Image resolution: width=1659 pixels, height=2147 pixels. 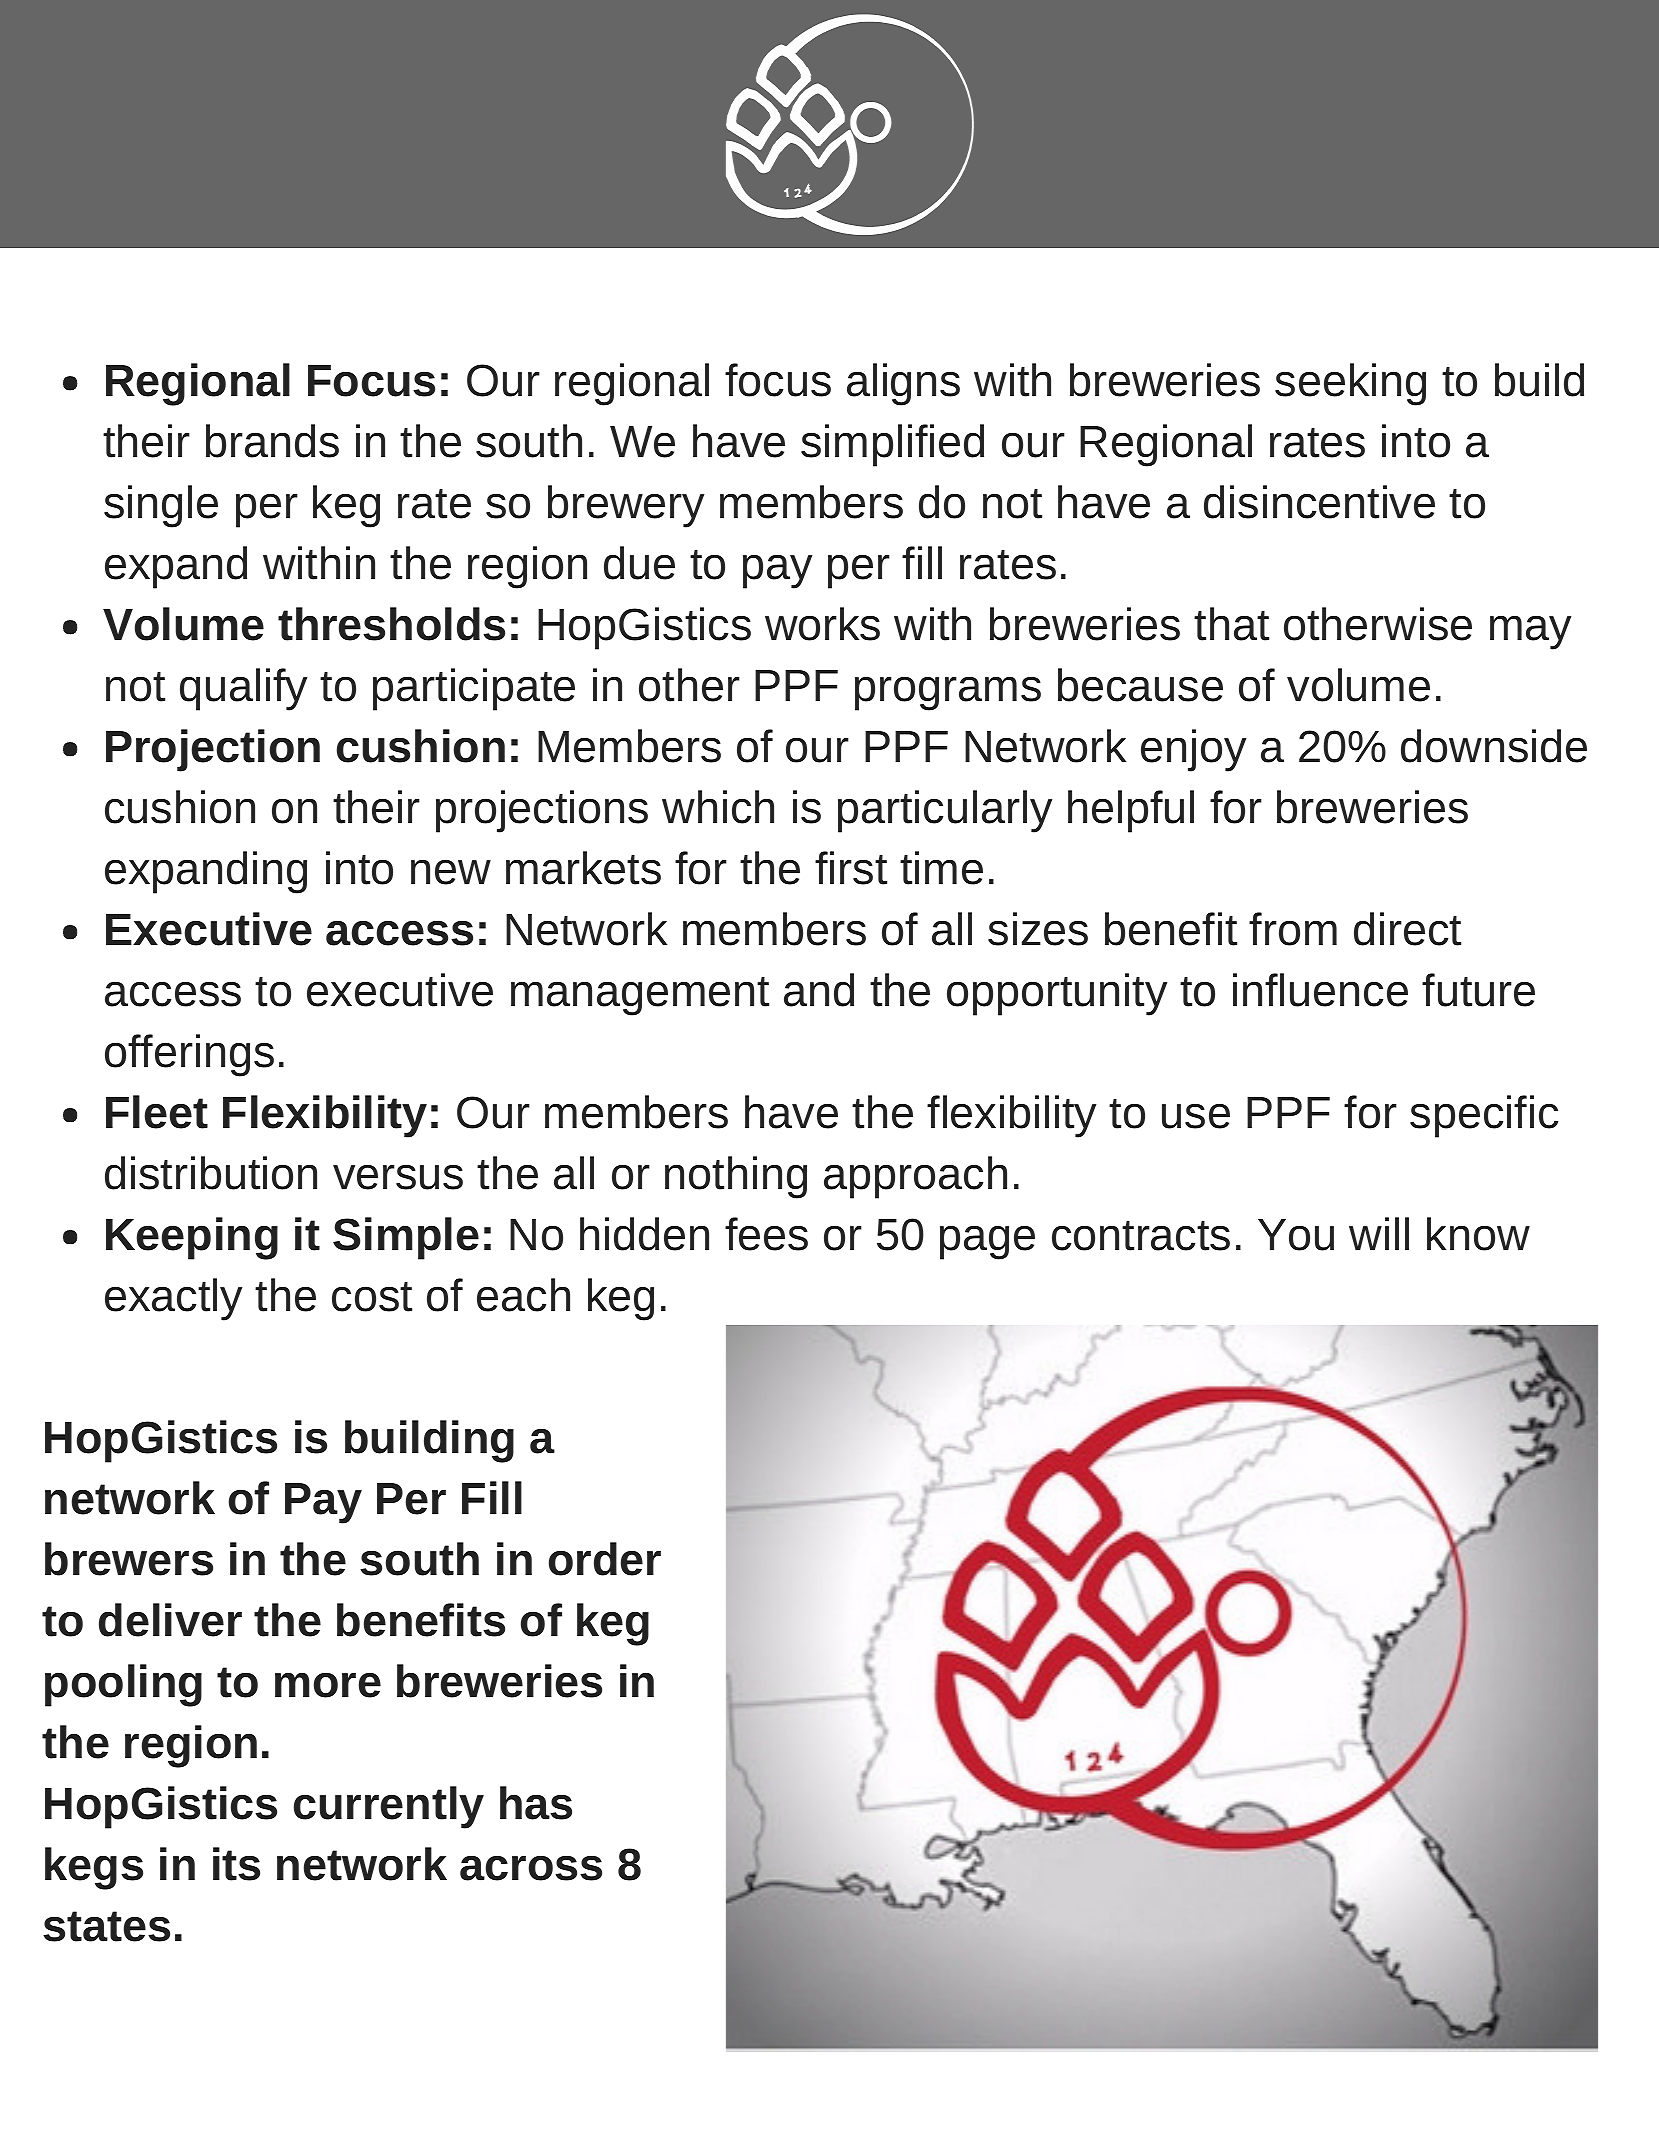 I want to click on order, so click(x=605, y=1559).
